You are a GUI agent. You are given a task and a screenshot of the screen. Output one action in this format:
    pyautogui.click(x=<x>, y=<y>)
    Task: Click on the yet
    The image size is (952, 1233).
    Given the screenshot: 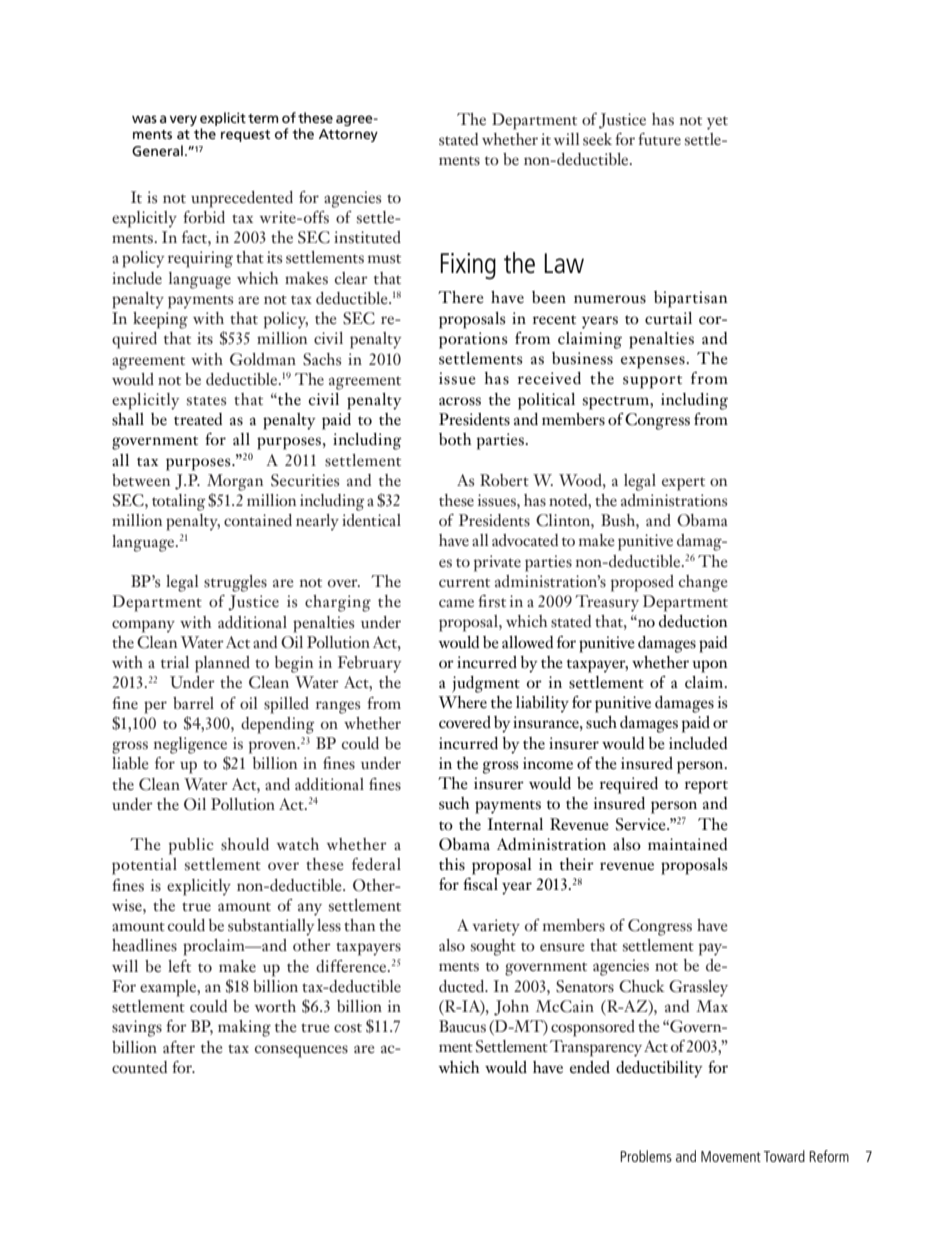 What is the action you would take?
    pyautogui.click(x=717, y=123)
